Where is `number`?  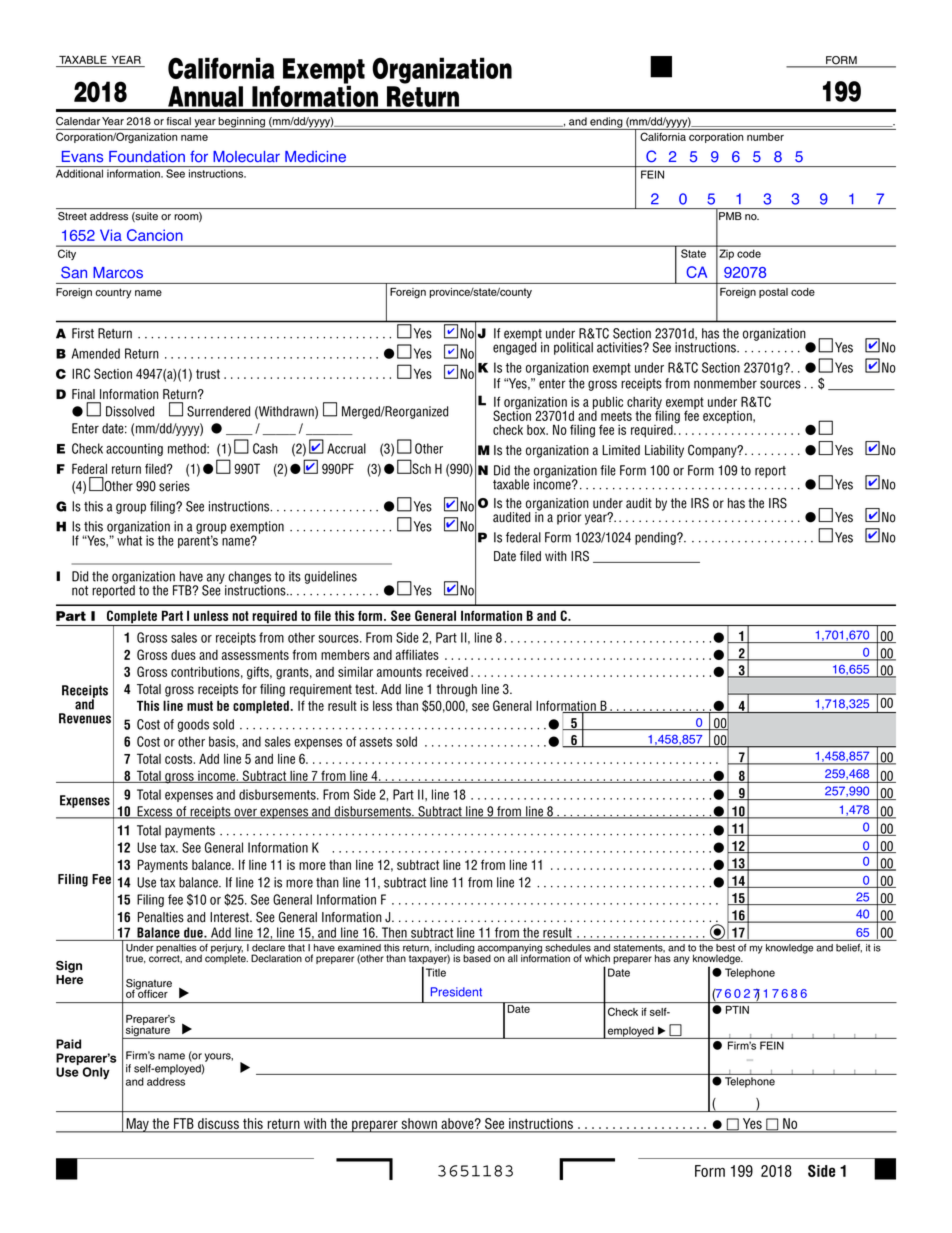 number is located at coordinates (765, 137).
